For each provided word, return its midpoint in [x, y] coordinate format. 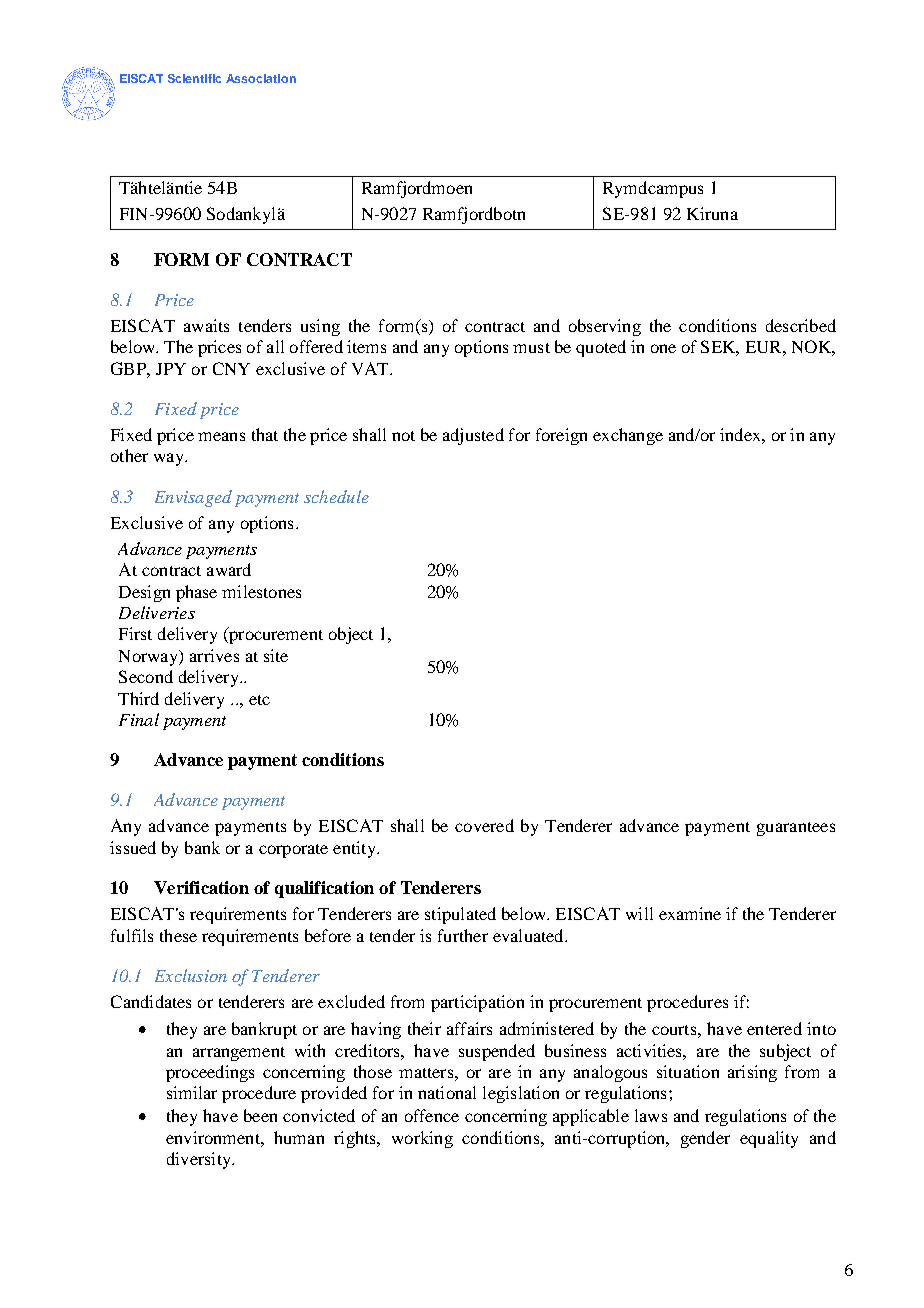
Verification [201, 887]
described [801, 325]
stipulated [460, 915]
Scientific [194, 78]
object [351, 635]
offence [432, 1115]
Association [261, 78]
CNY [231, 368]
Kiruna [712, 213]
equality [769, 1139]
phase [196, 593]
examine [690, 913]
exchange [628, 436]
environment [214, 1137]
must [531, 348]
